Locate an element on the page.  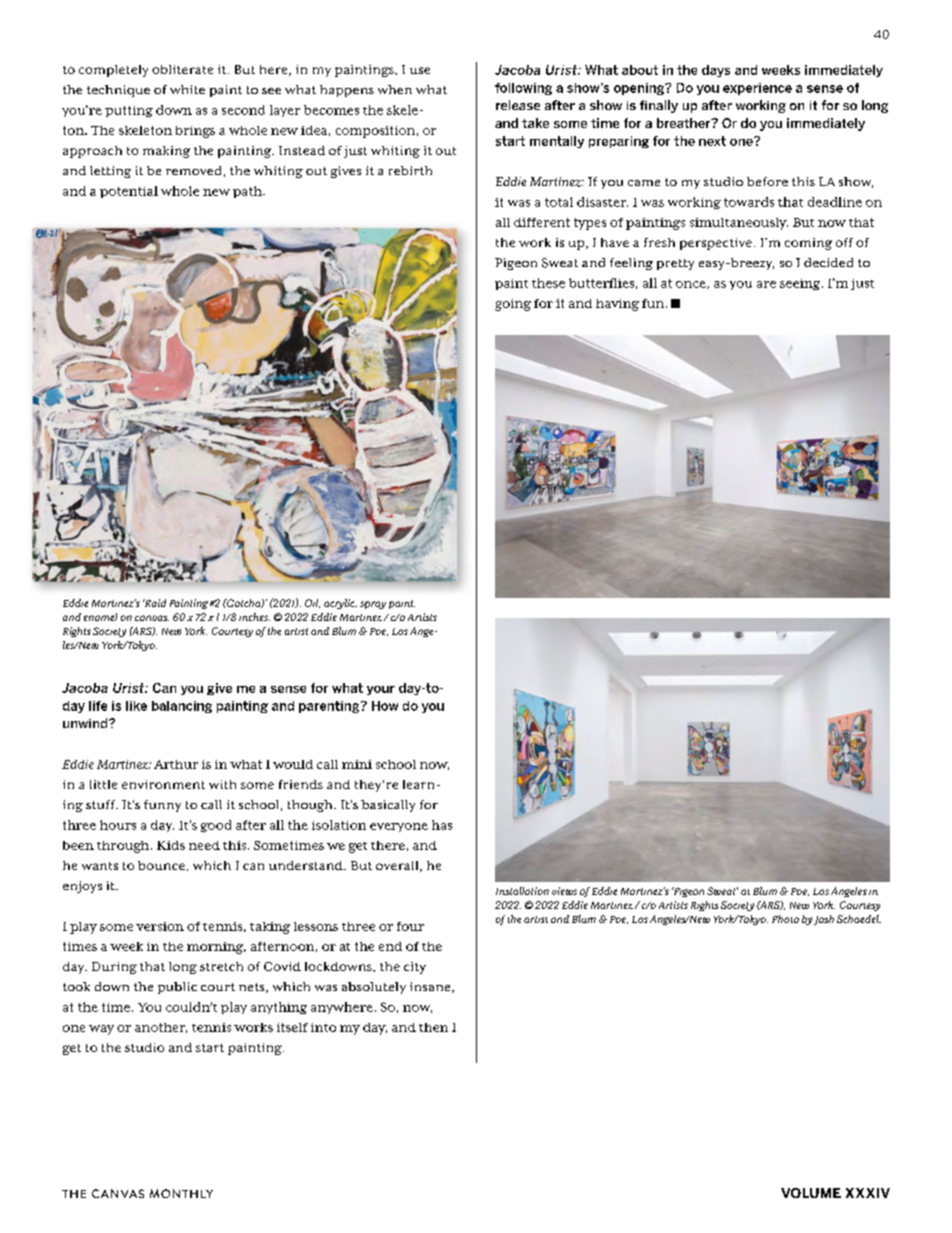
going is located at coordinates (513, 305).
